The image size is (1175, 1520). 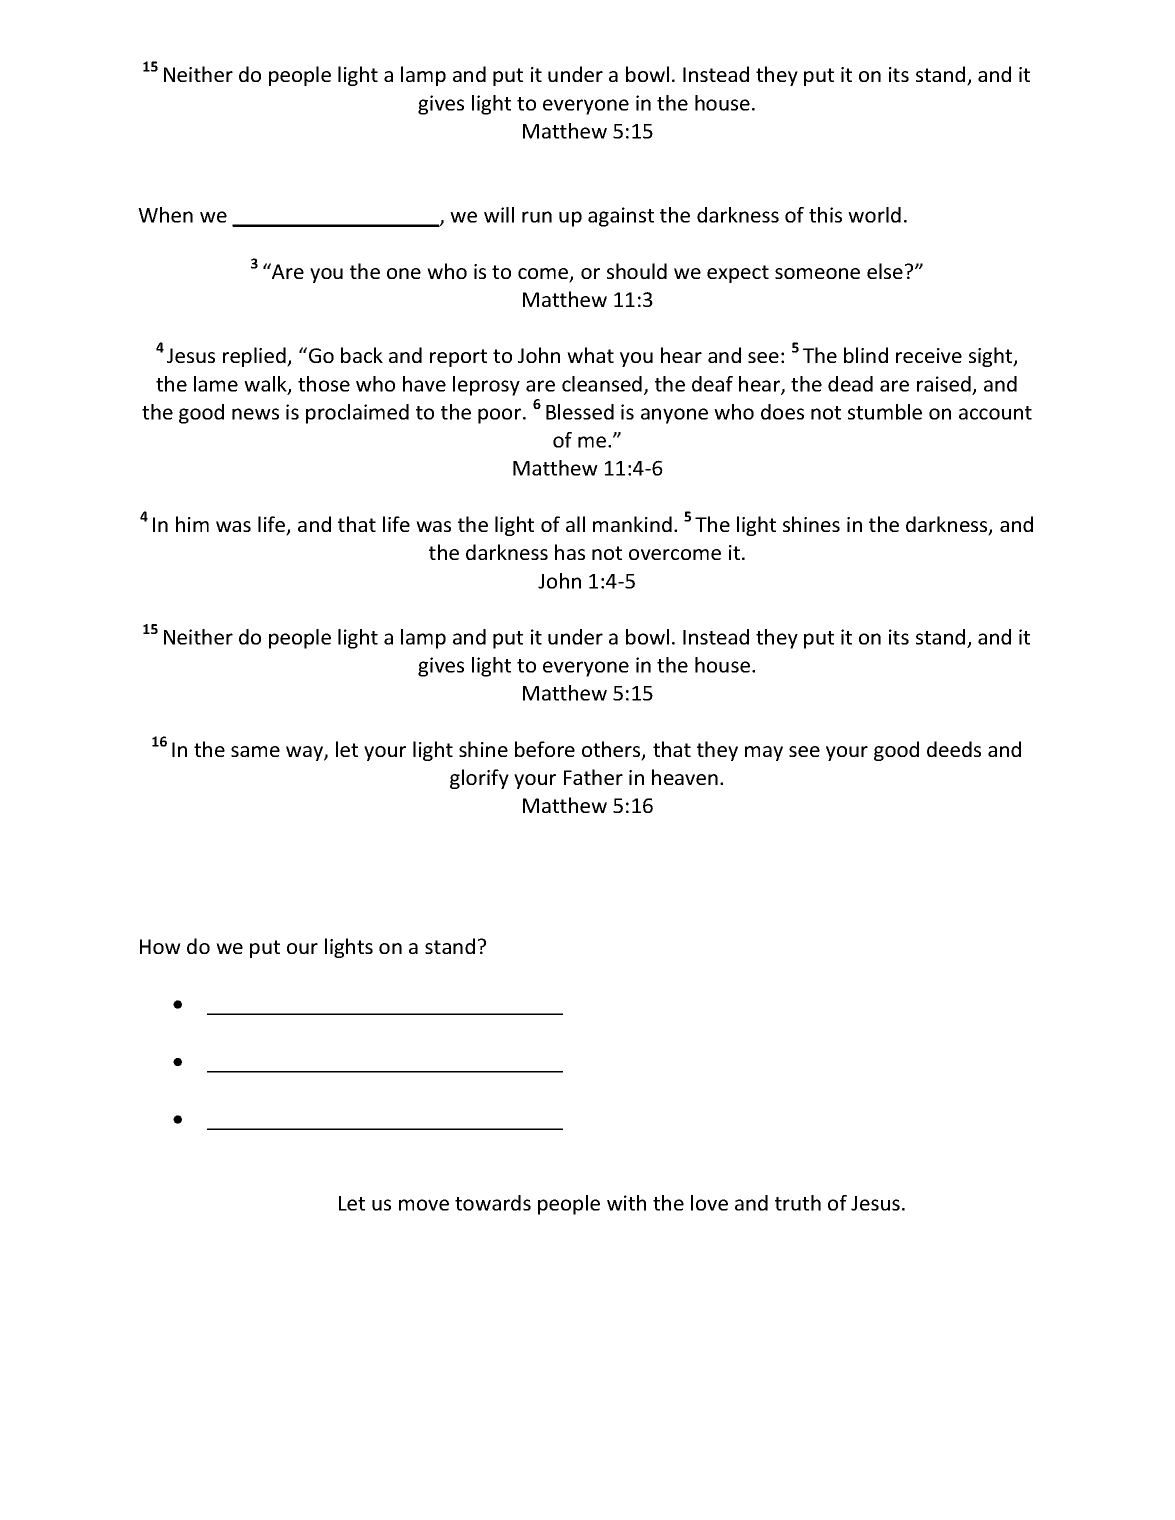 I want to click on move, so click(x=424, y=1205).
